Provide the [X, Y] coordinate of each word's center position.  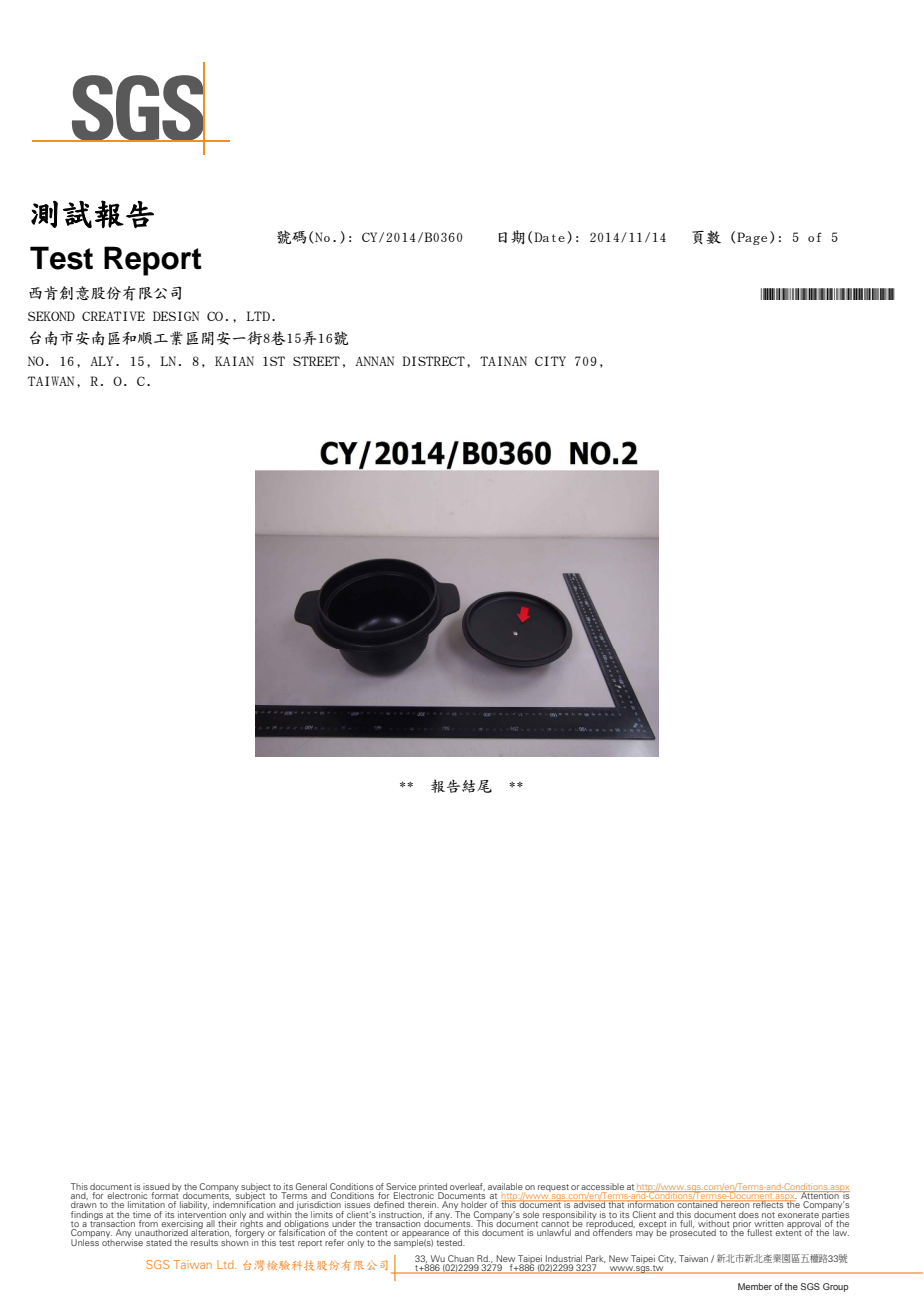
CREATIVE [113, 316]
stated [159, 1242]
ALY [101, 361]
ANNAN [374, 361]
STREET [316, 361]
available [505, 1186]
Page [752, 238]
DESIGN [176, 316]
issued [156, 1186]
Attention [820, 1196]
